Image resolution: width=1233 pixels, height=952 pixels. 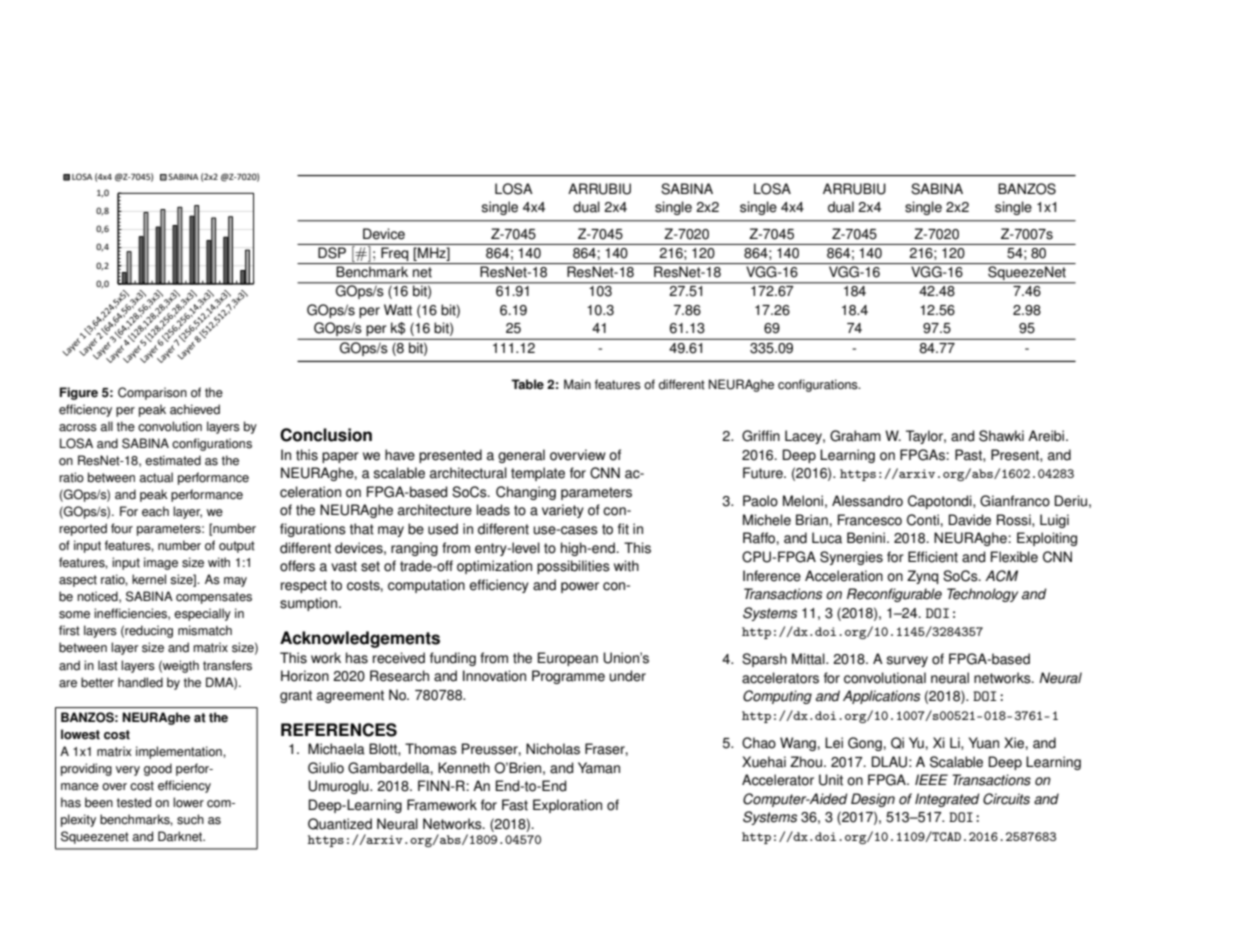 I want to click on such, so click(x=190, y=819).
